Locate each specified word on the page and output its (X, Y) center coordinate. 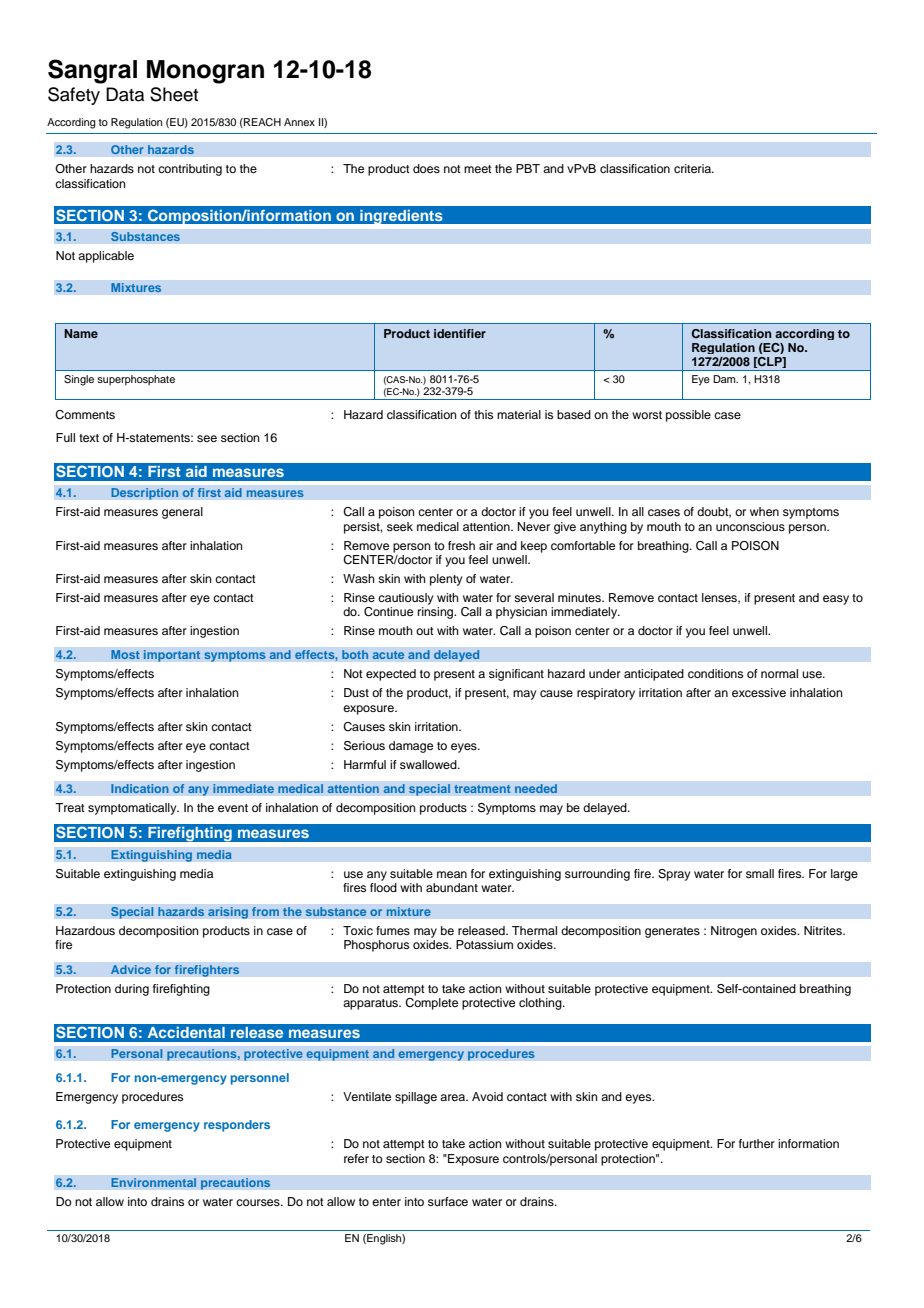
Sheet (174, 94)
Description (145, 494)
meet (478, 169)
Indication (140, 789)
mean (452, 874)
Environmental (154, 1183)
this (483, 414)
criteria (694, 168)
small (760, 873)
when (764, 511)
